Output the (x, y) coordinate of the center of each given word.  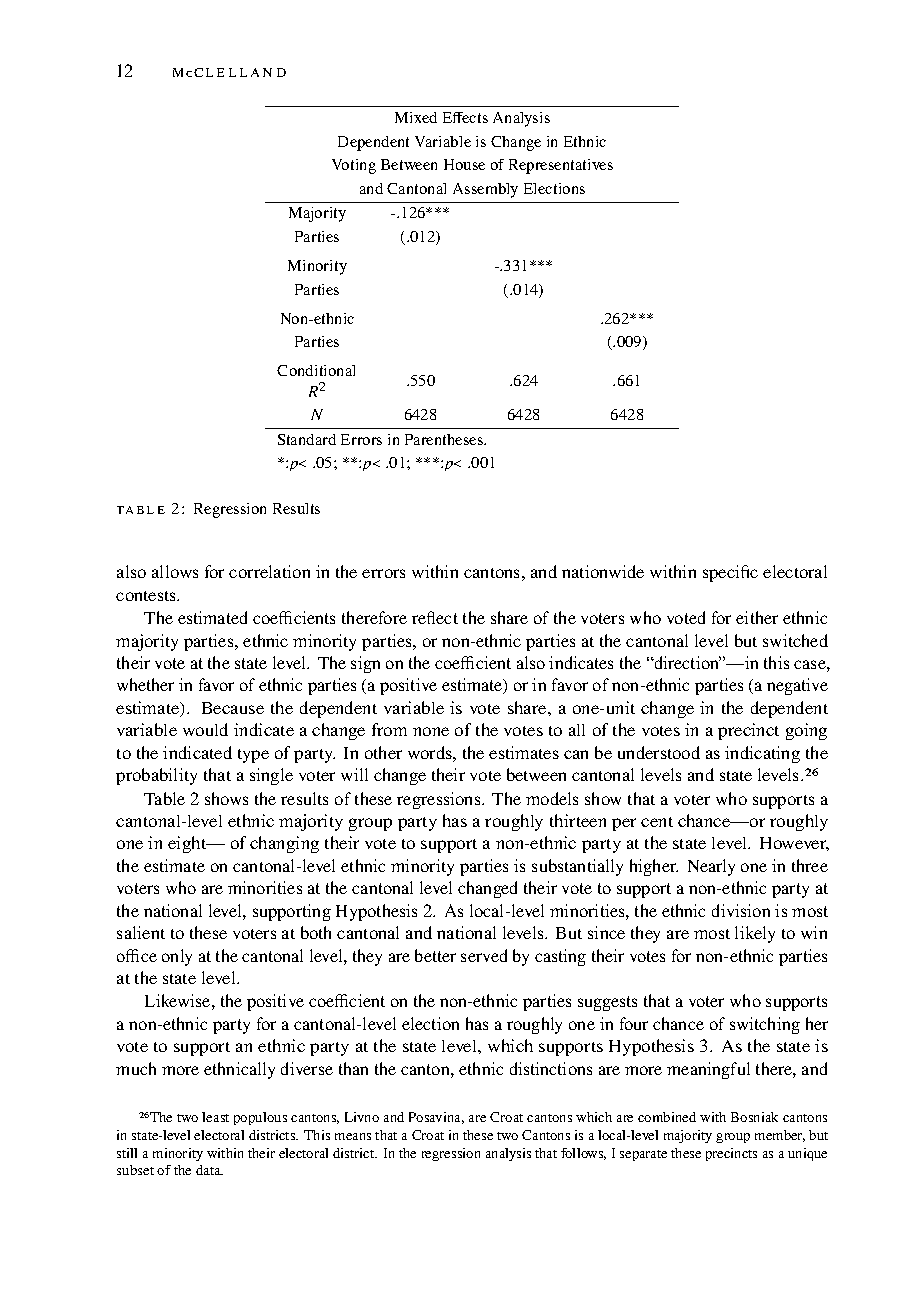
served (484, 955)
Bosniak (754, 1117)
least (215, 1117)
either (757, 617)
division (741, 910)
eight (188, 844)
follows (583, 1154)
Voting (354, 166)
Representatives (561, 166)
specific (730, 573)
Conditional (316, 370)
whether (145, 684)
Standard (307, 439)
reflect (435, 617)
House (464, 164)
